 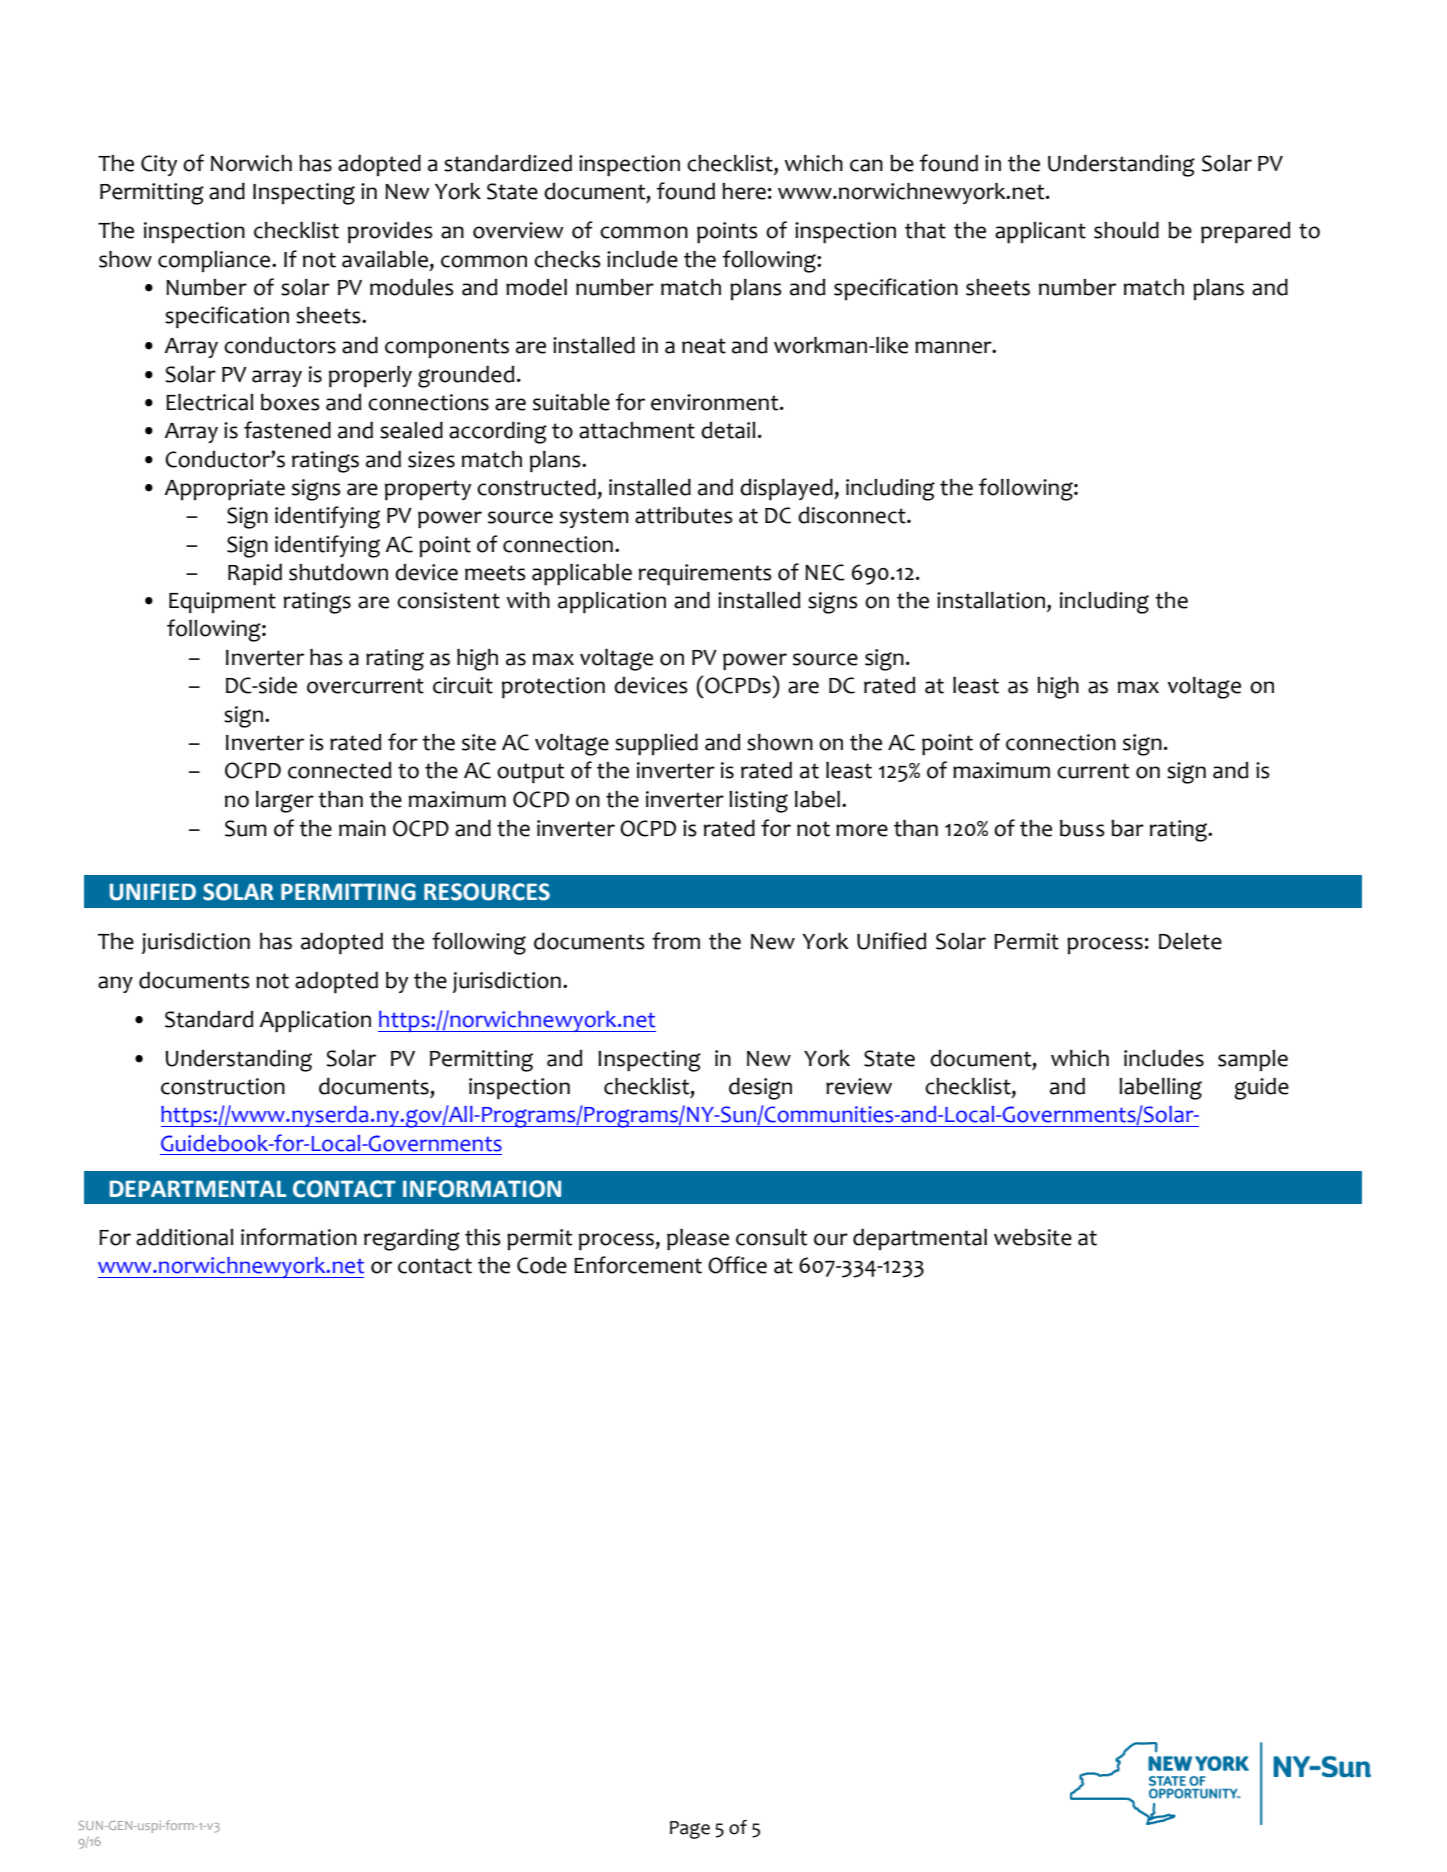 I want to click on Page, so click(x=690, y=1830).
